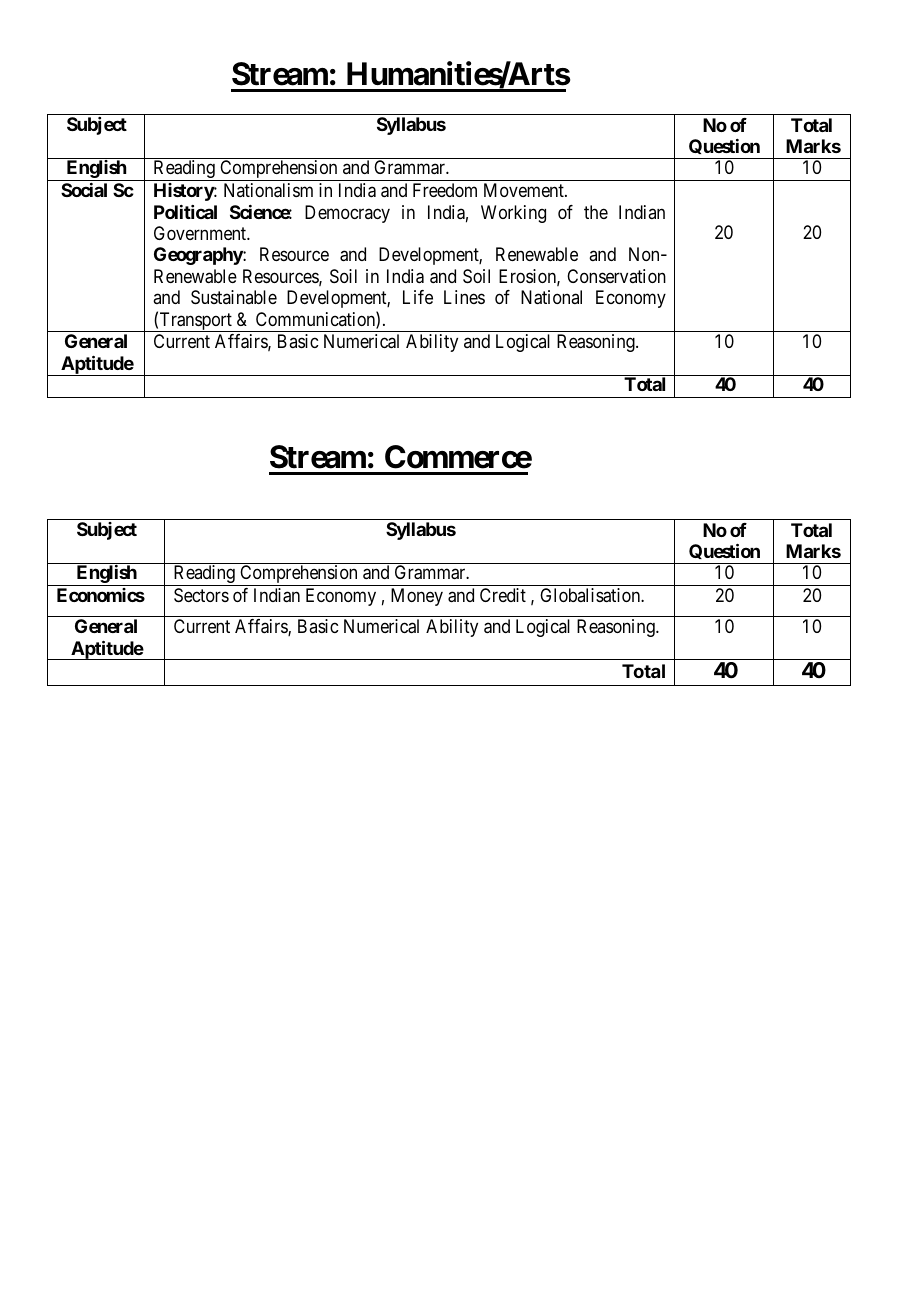  What do you see at coordinates (445, 190) in the screenshot?
I see `Freedom` at bounding box center [445, 190].
